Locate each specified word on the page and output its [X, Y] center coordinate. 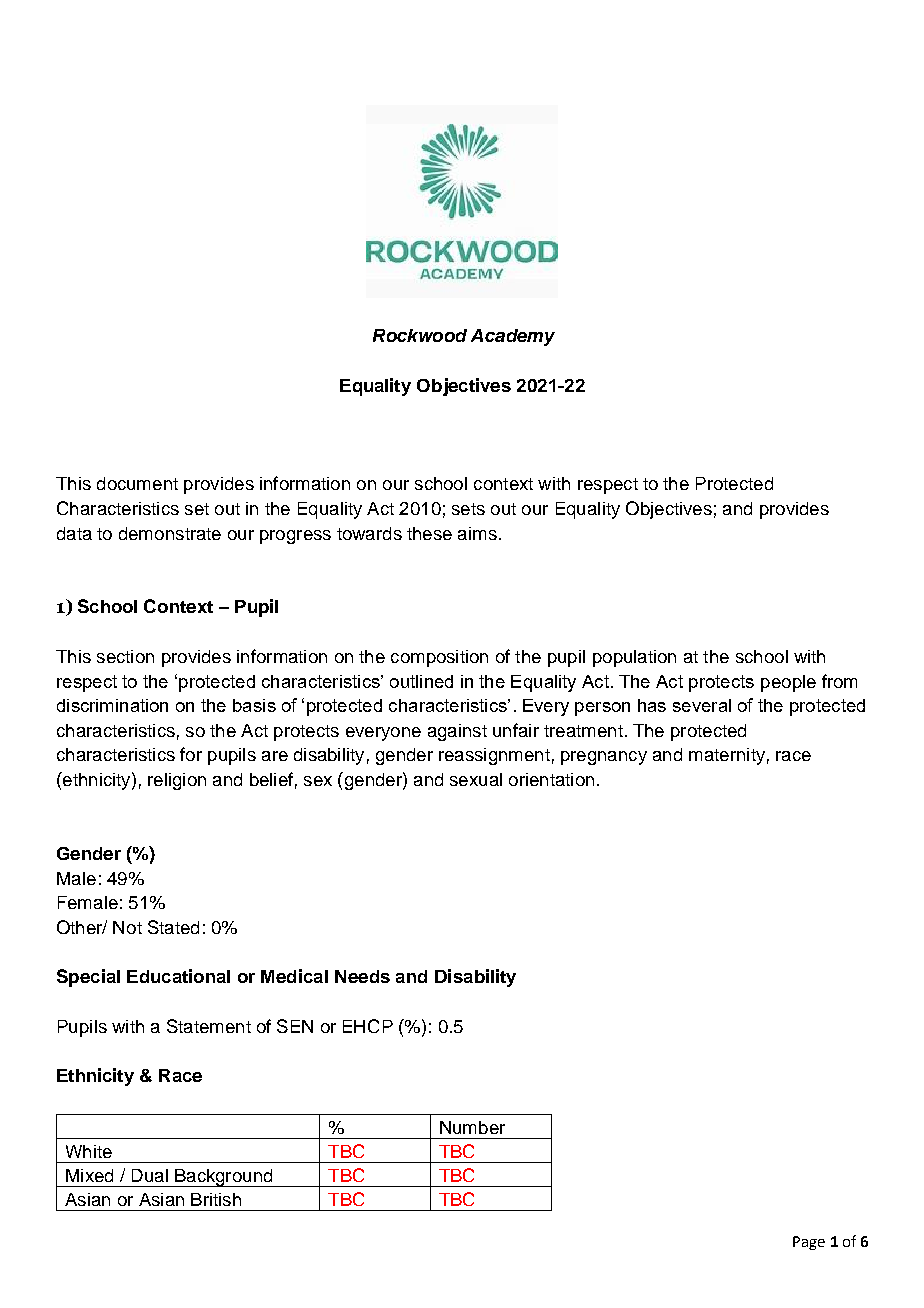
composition [439, 658]
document [137, 483]
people [788, 683]
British [216, 1199]
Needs [362, 976]
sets [468, 509]
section [125, 656]
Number [472, 1127]
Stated [173, 927]
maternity [727, 756]
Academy [513, 337]
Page [809, 1243]
